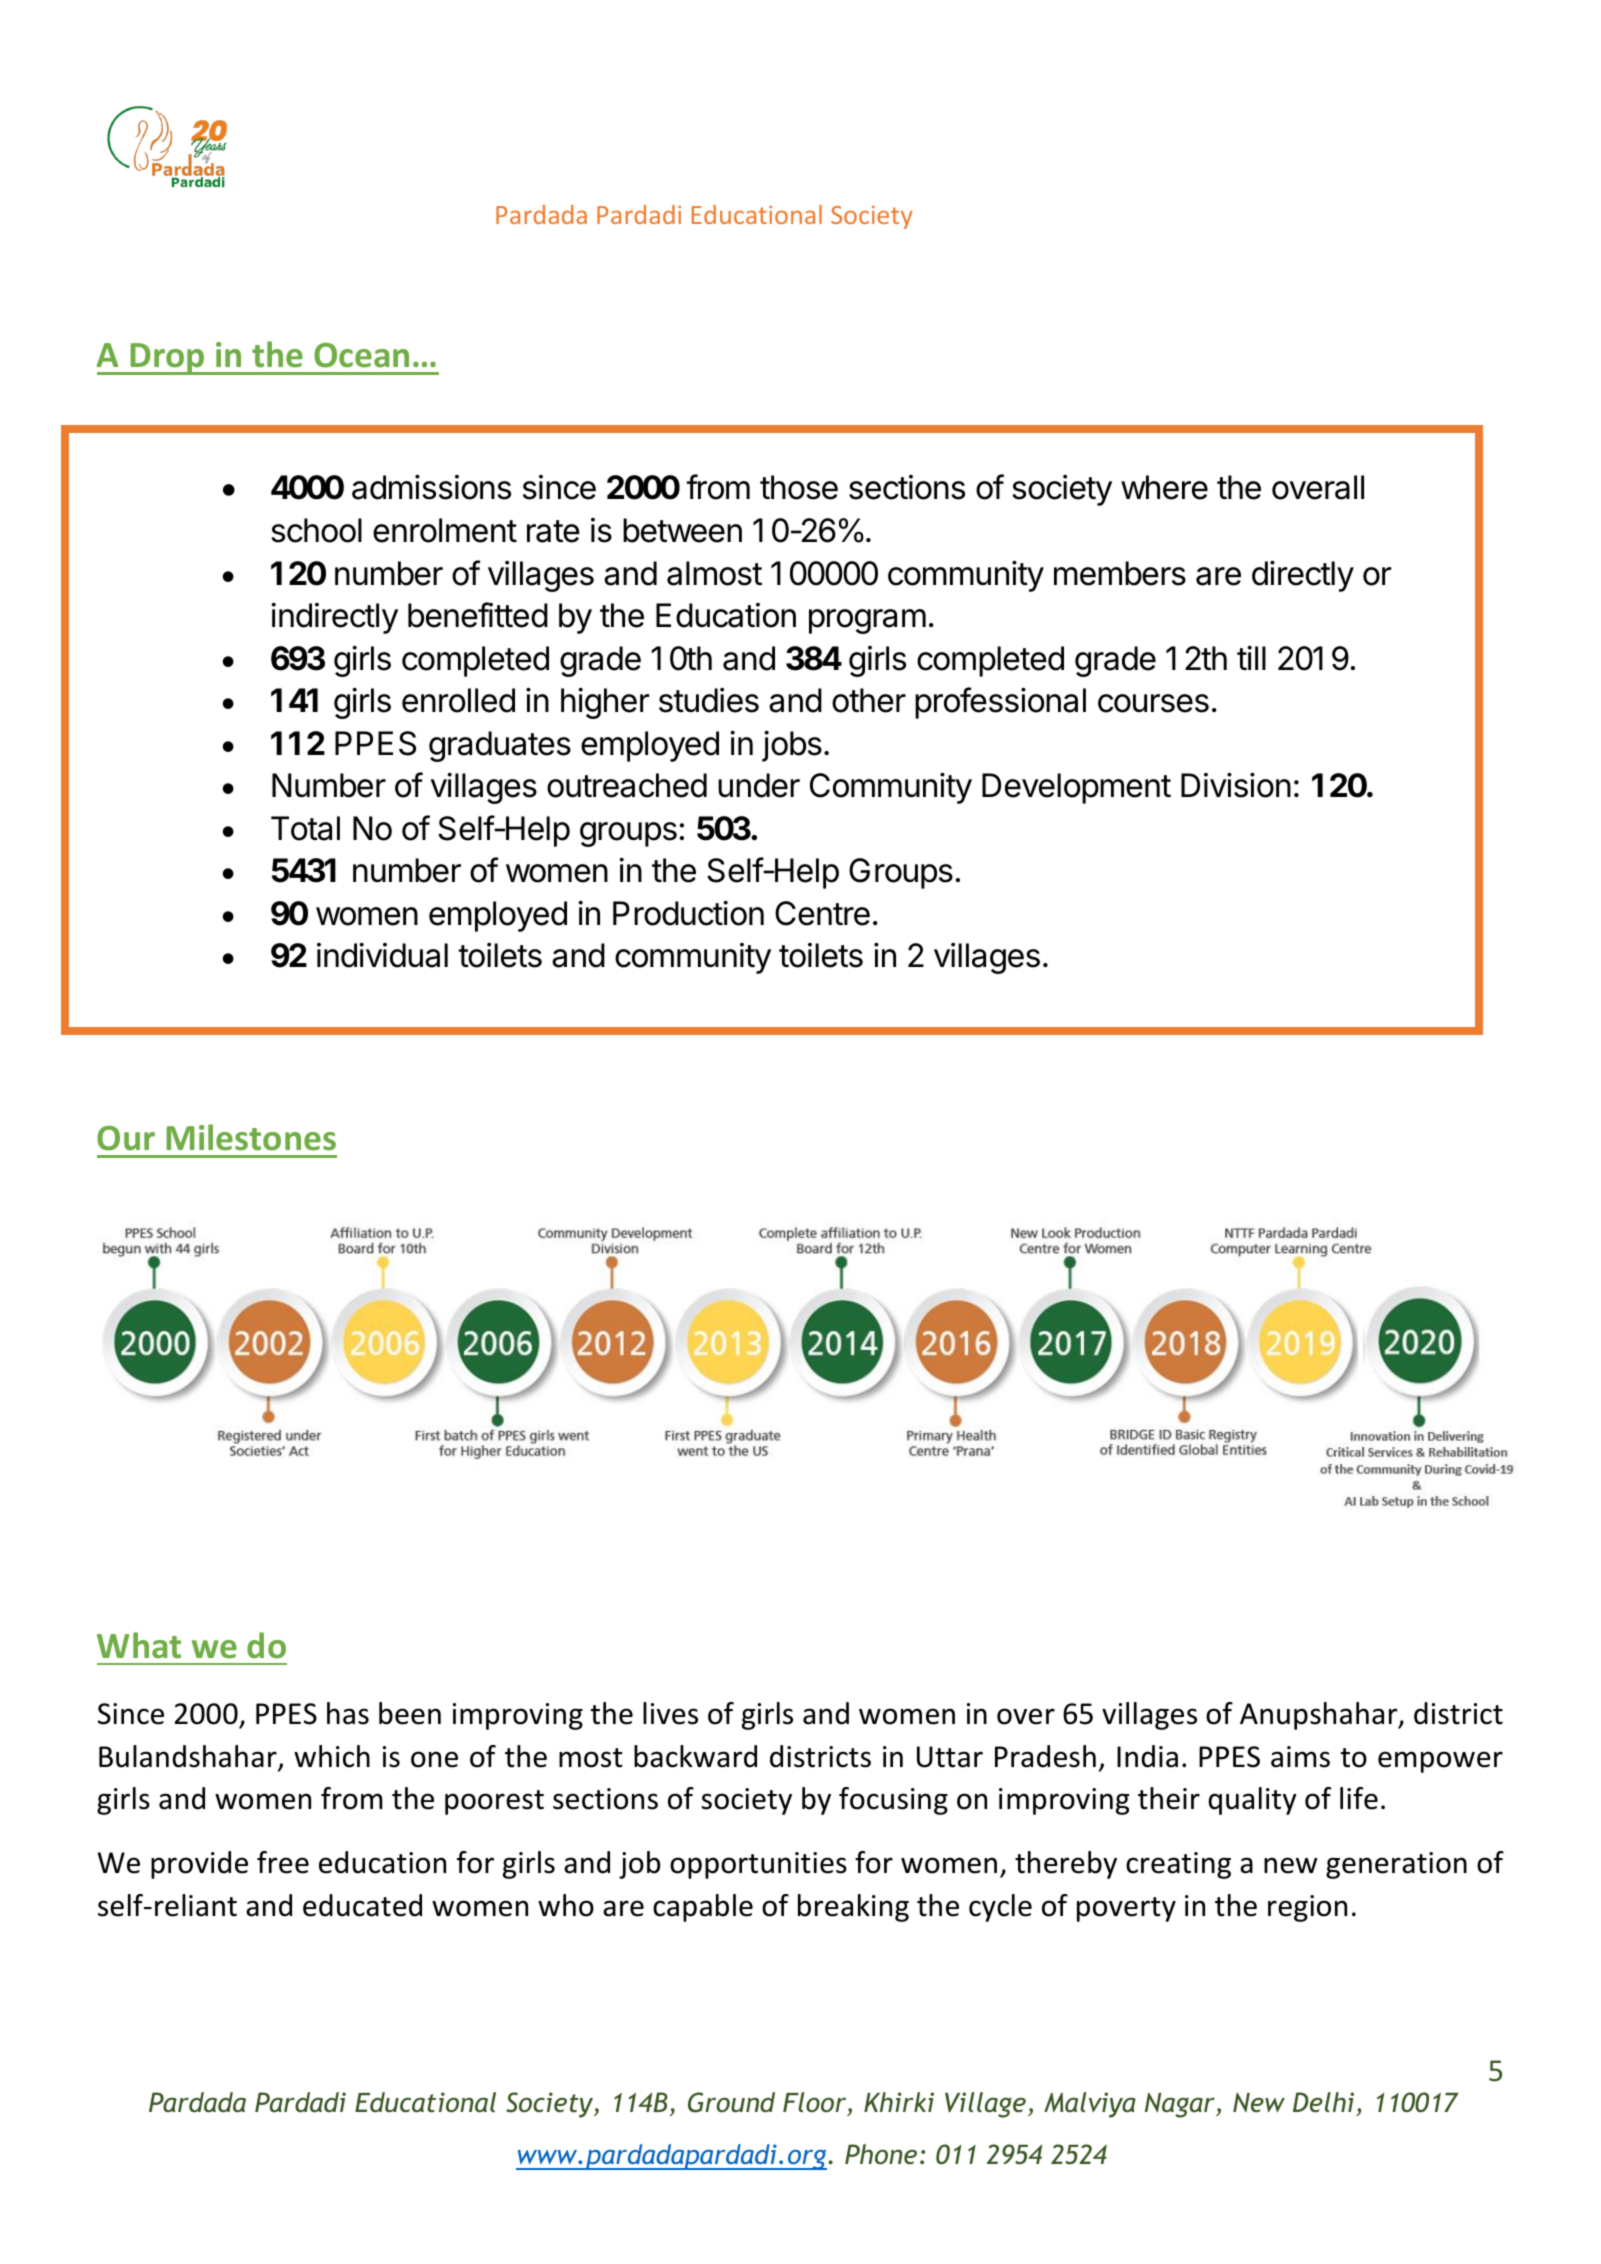 The height and width of the screenshot is (2264, 1601). I want to click on Centre, so click(822, 913).
